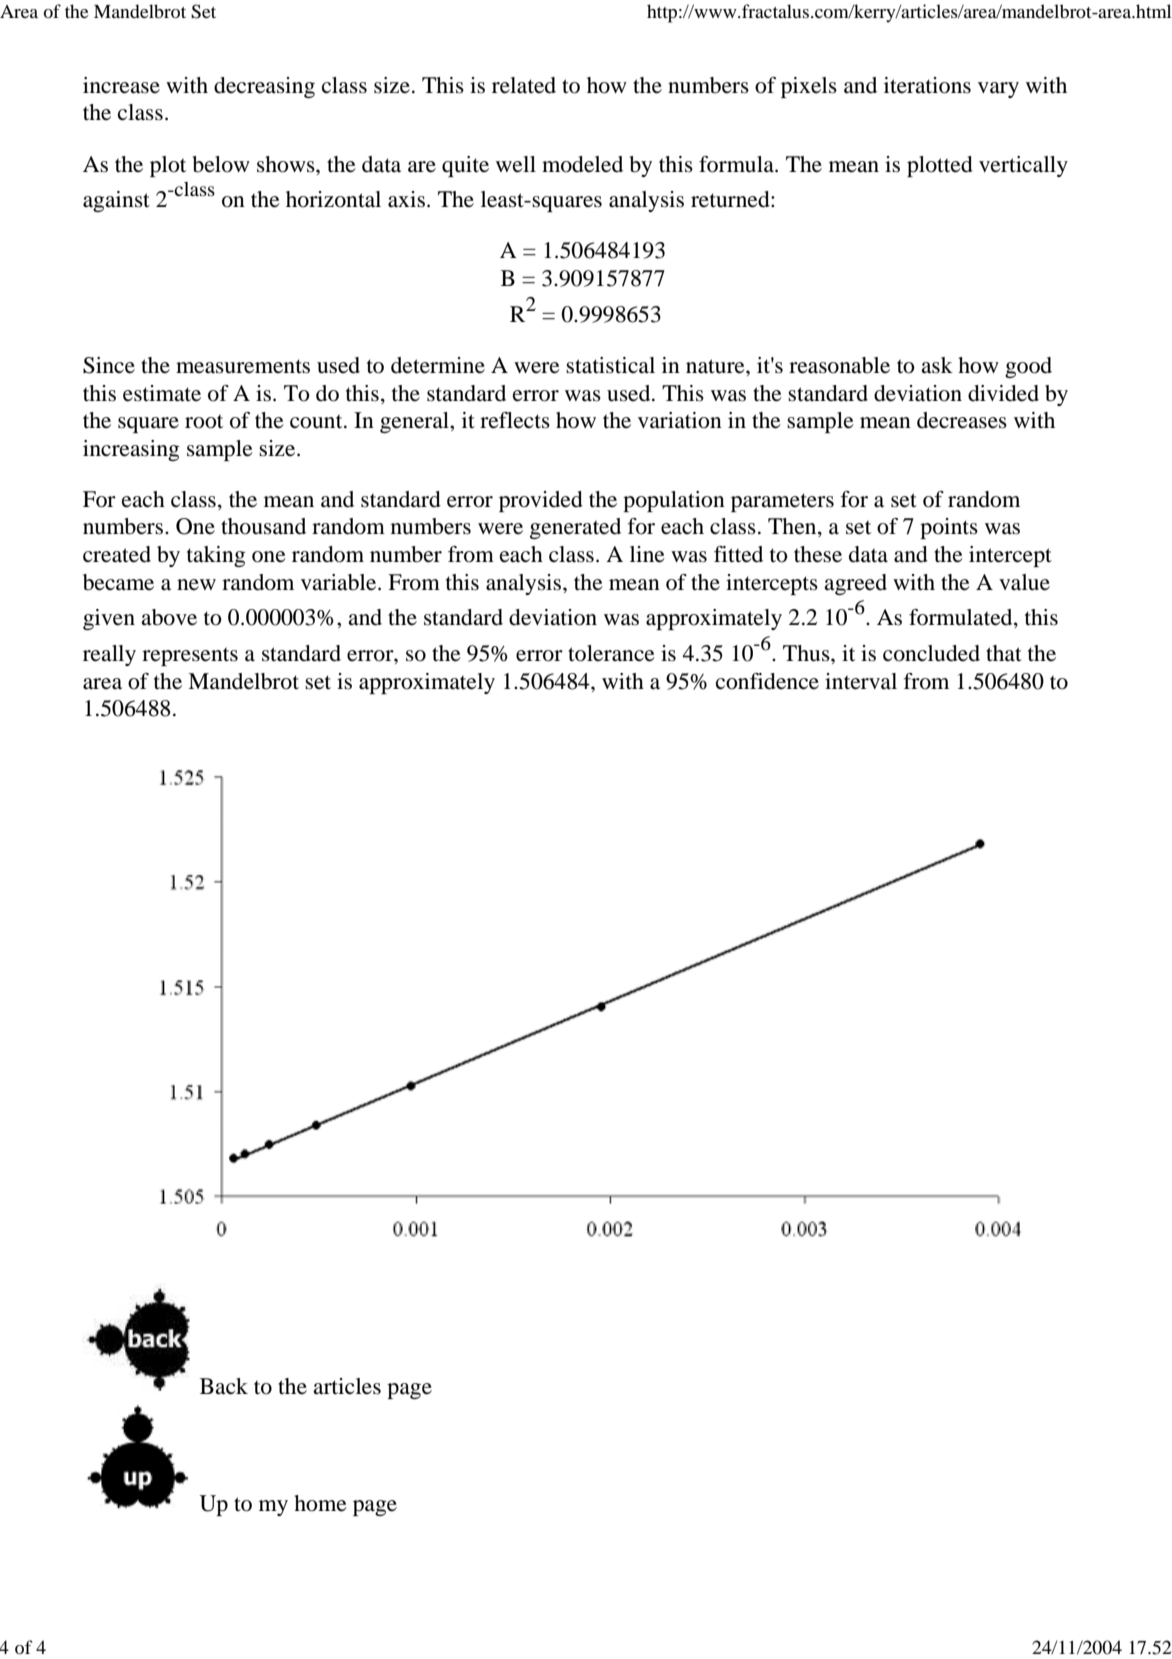 The height and width of the screenshot is (1659, 1172). What do you see at coordinates (861, 681) in the screenshot?
I see `interval` at bounding box center [861, 681].
